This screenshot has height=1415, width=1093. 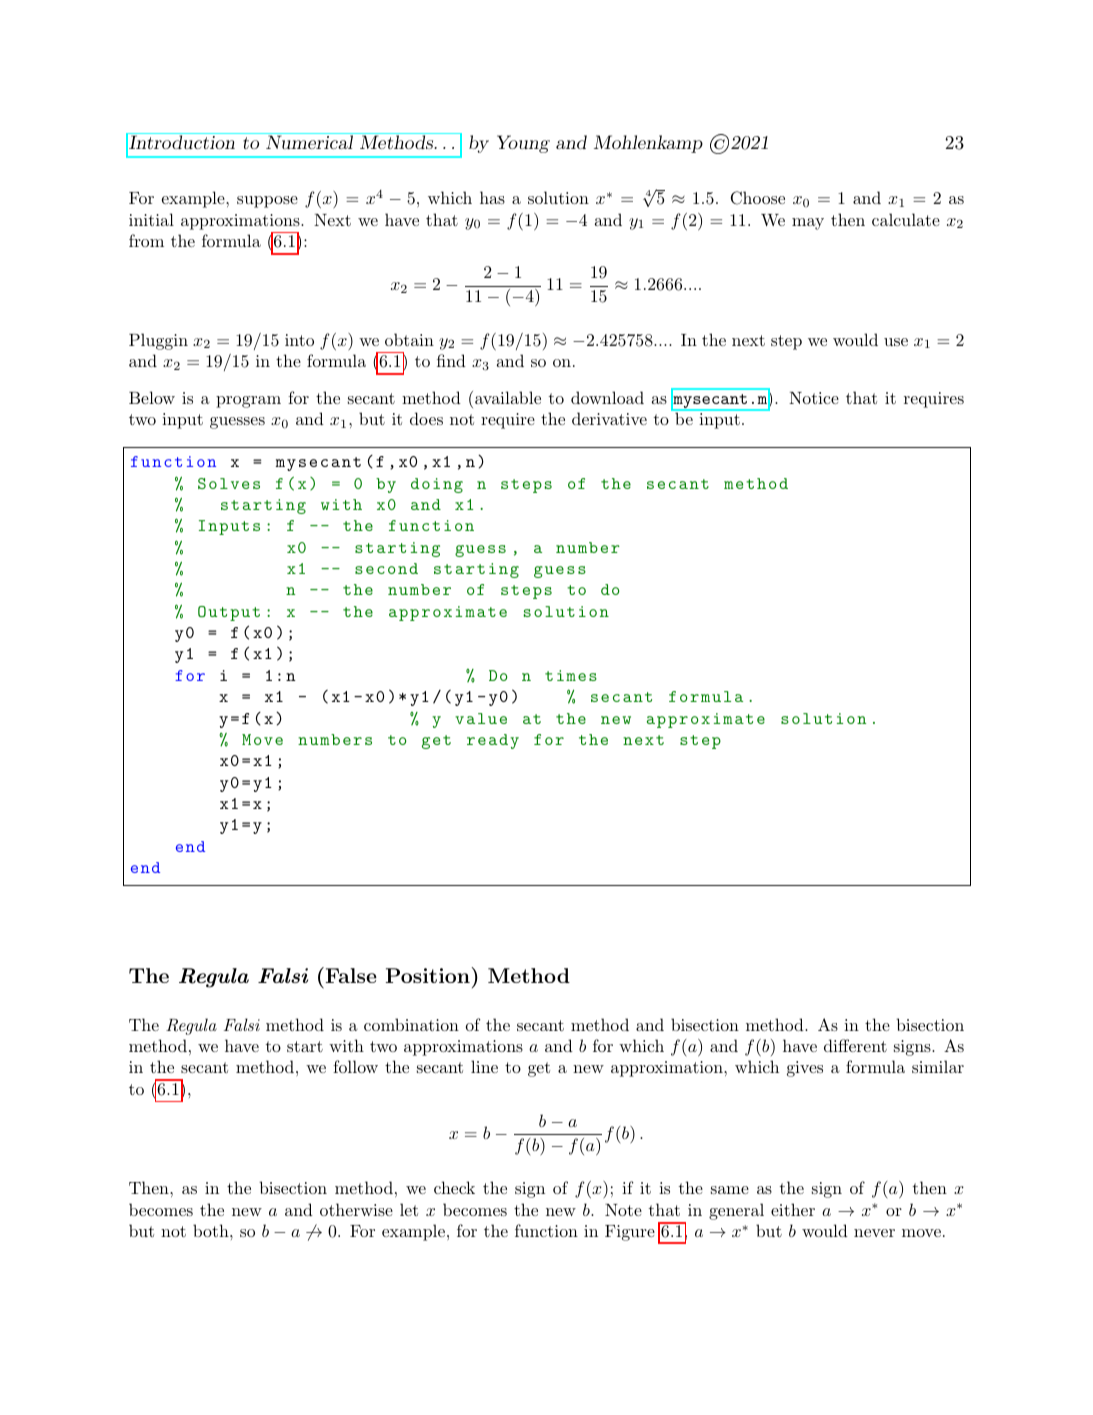 I want to click on ready, so click(x=493, y=741).
